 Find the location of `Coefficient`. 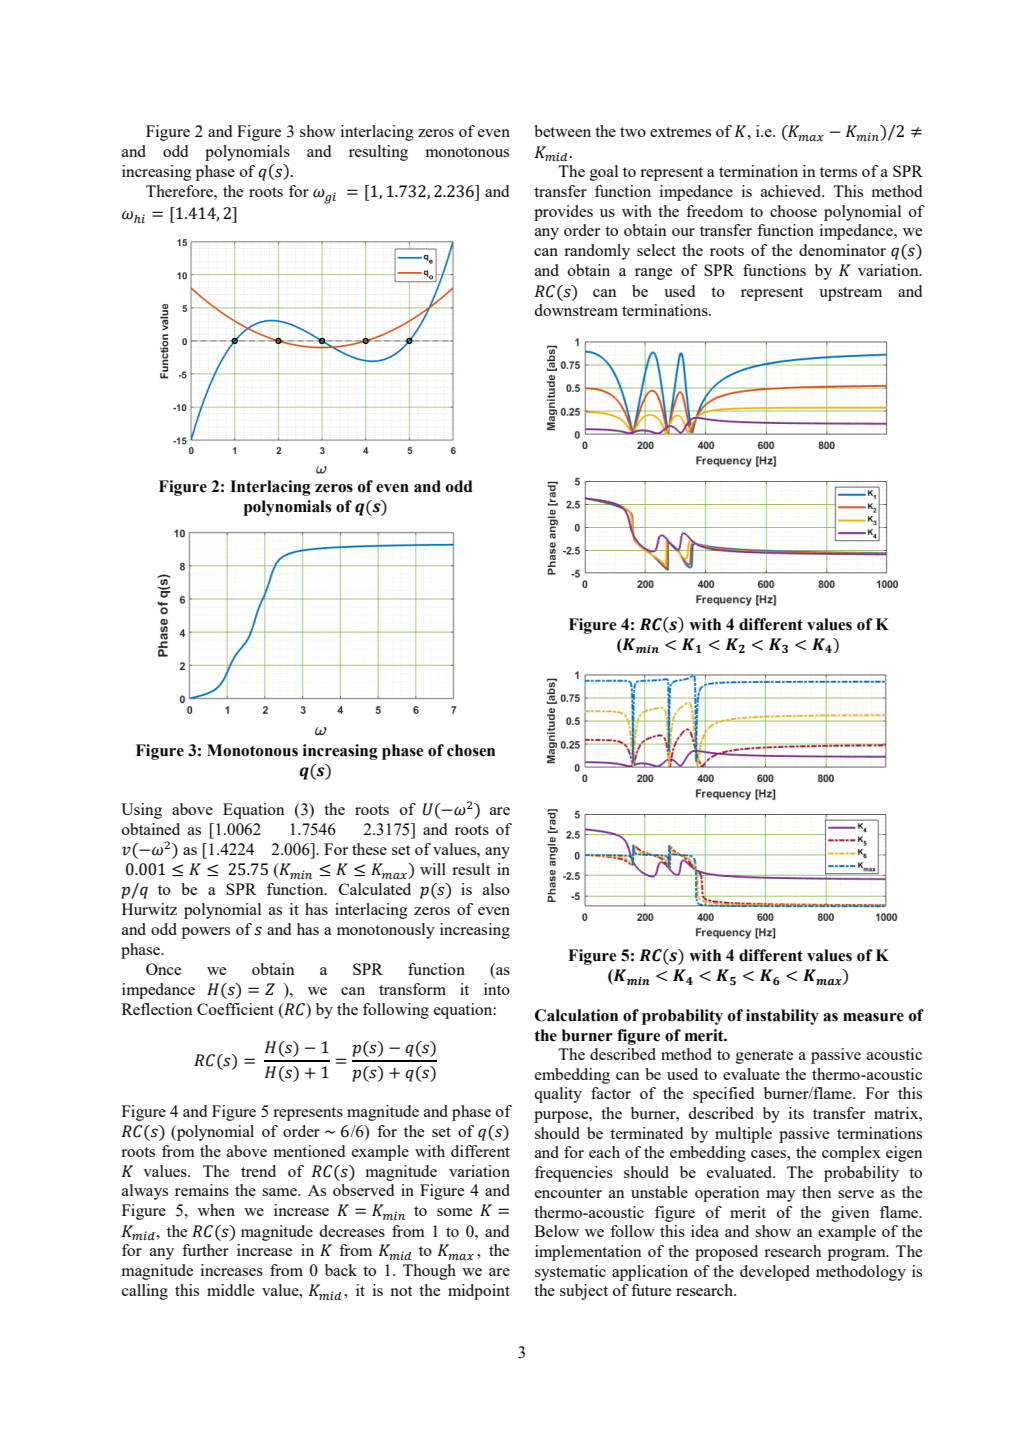

Coefficient is located at coordinates (235, 1009).
